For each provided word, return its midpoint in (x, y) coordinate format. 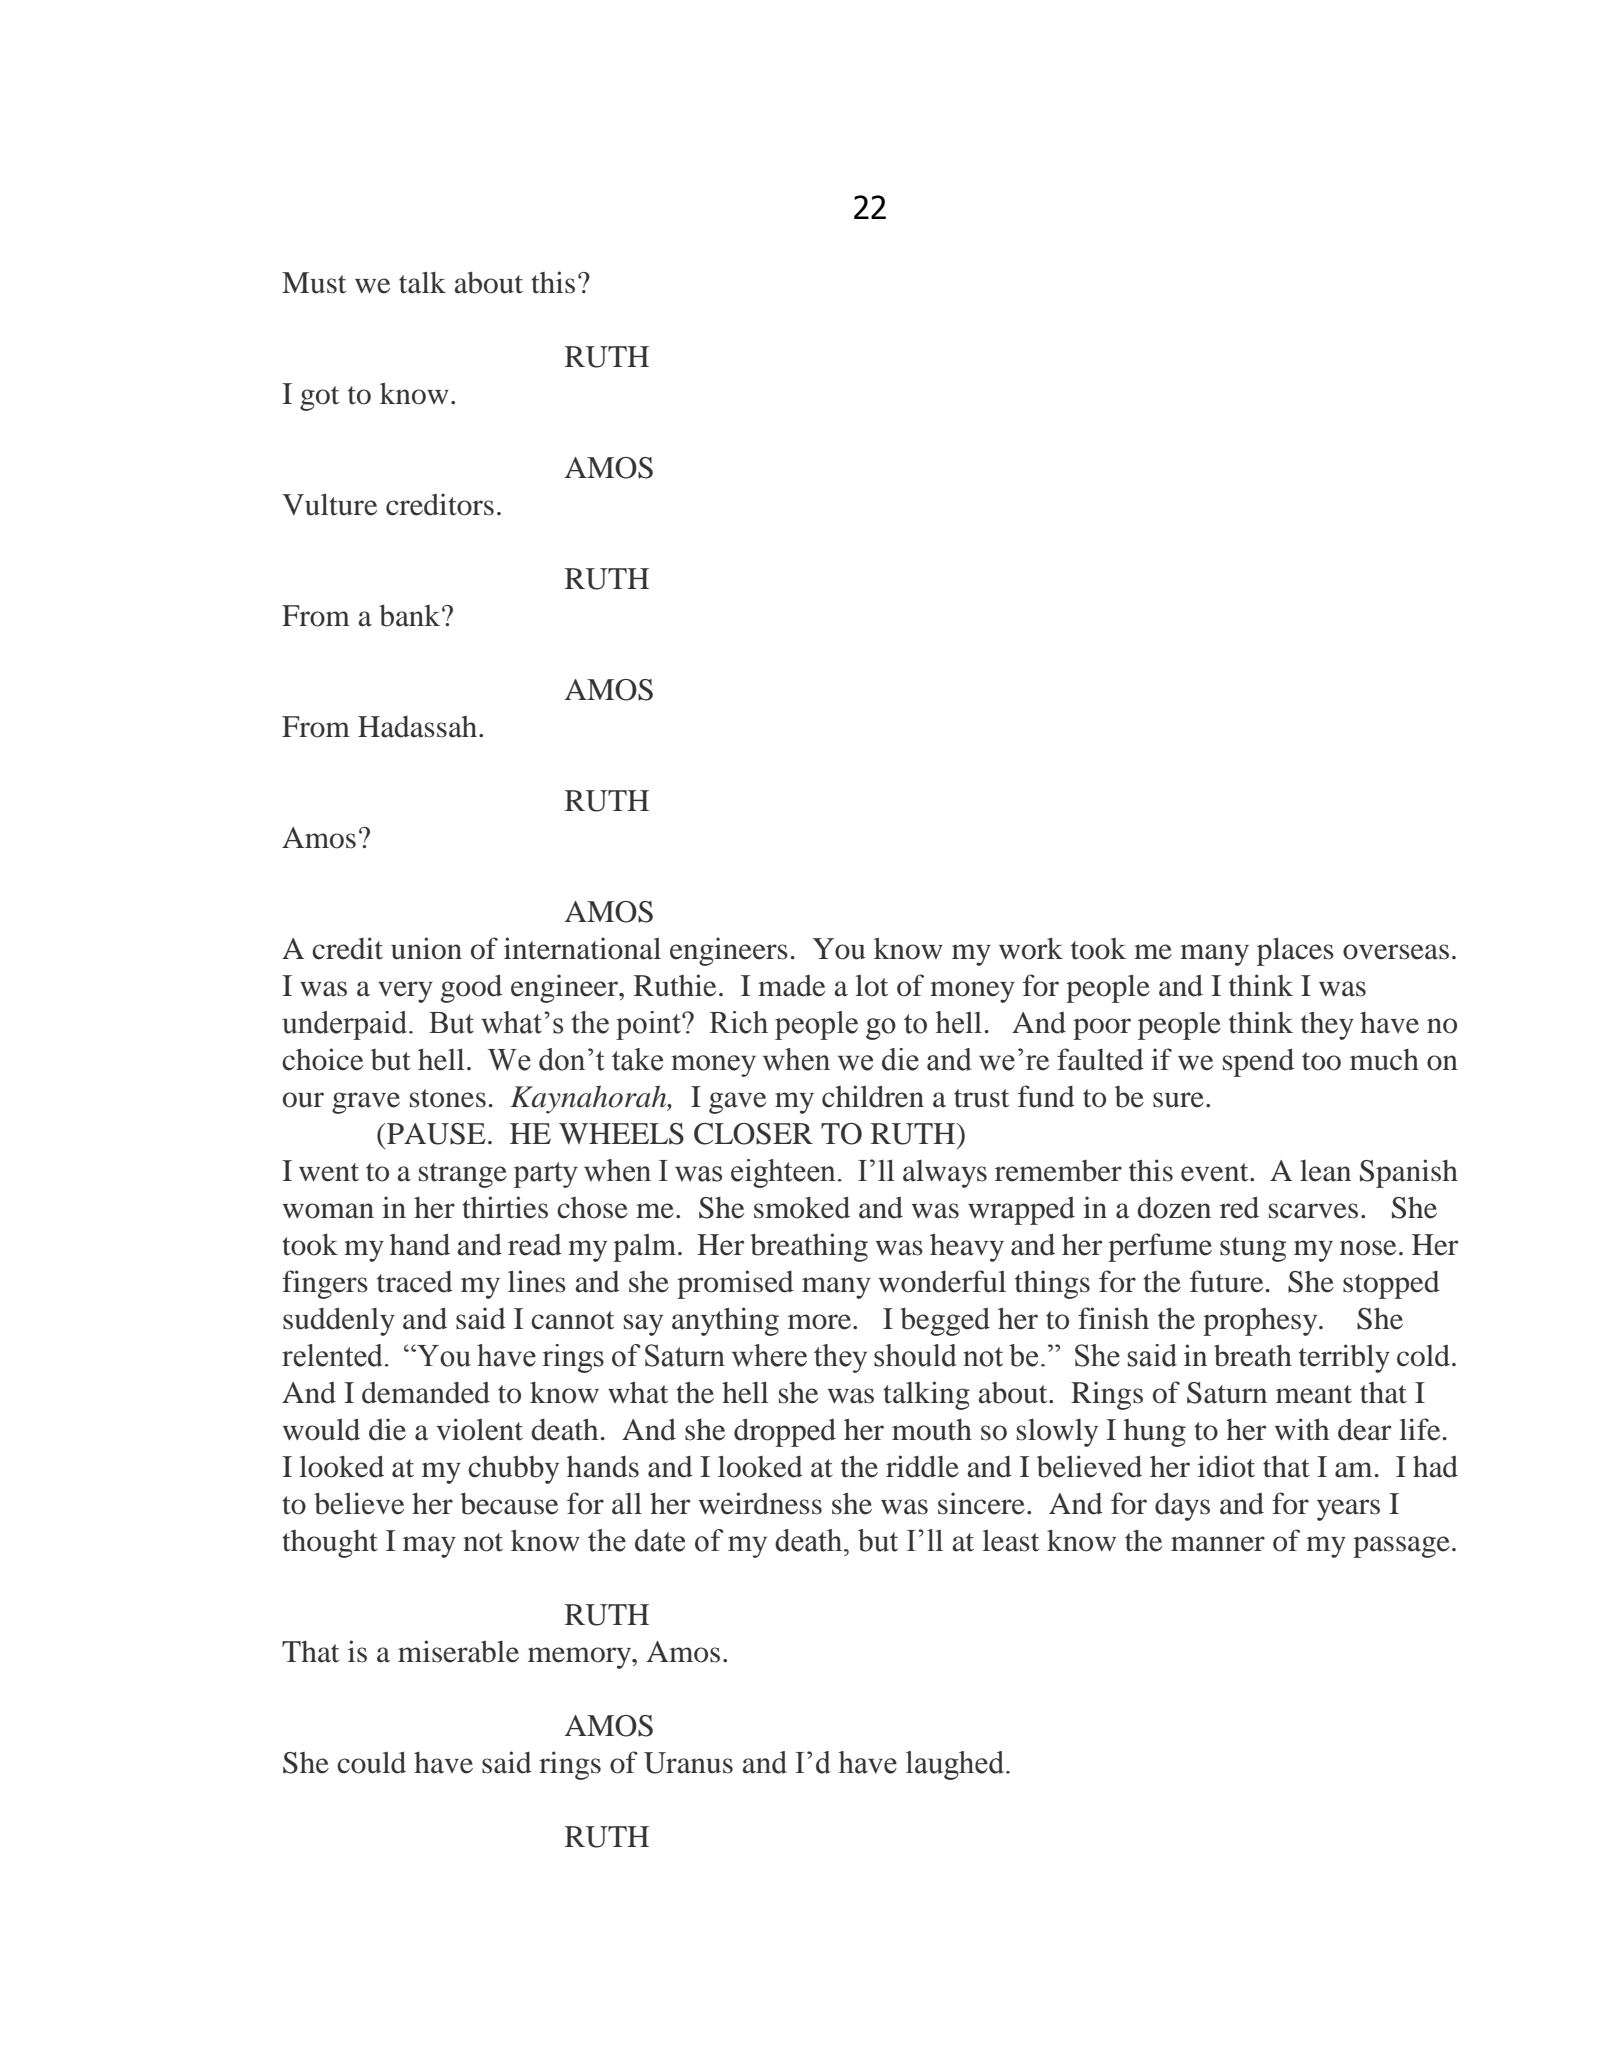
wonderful (942, 1281)
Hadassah (419, 727)
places (1295, 951)
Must (314, 283)
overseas (1396, 952)
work (1031, 949)
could (371, 1762)
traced (415, 1282)
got (319, 398)
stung (1253, 1249)
